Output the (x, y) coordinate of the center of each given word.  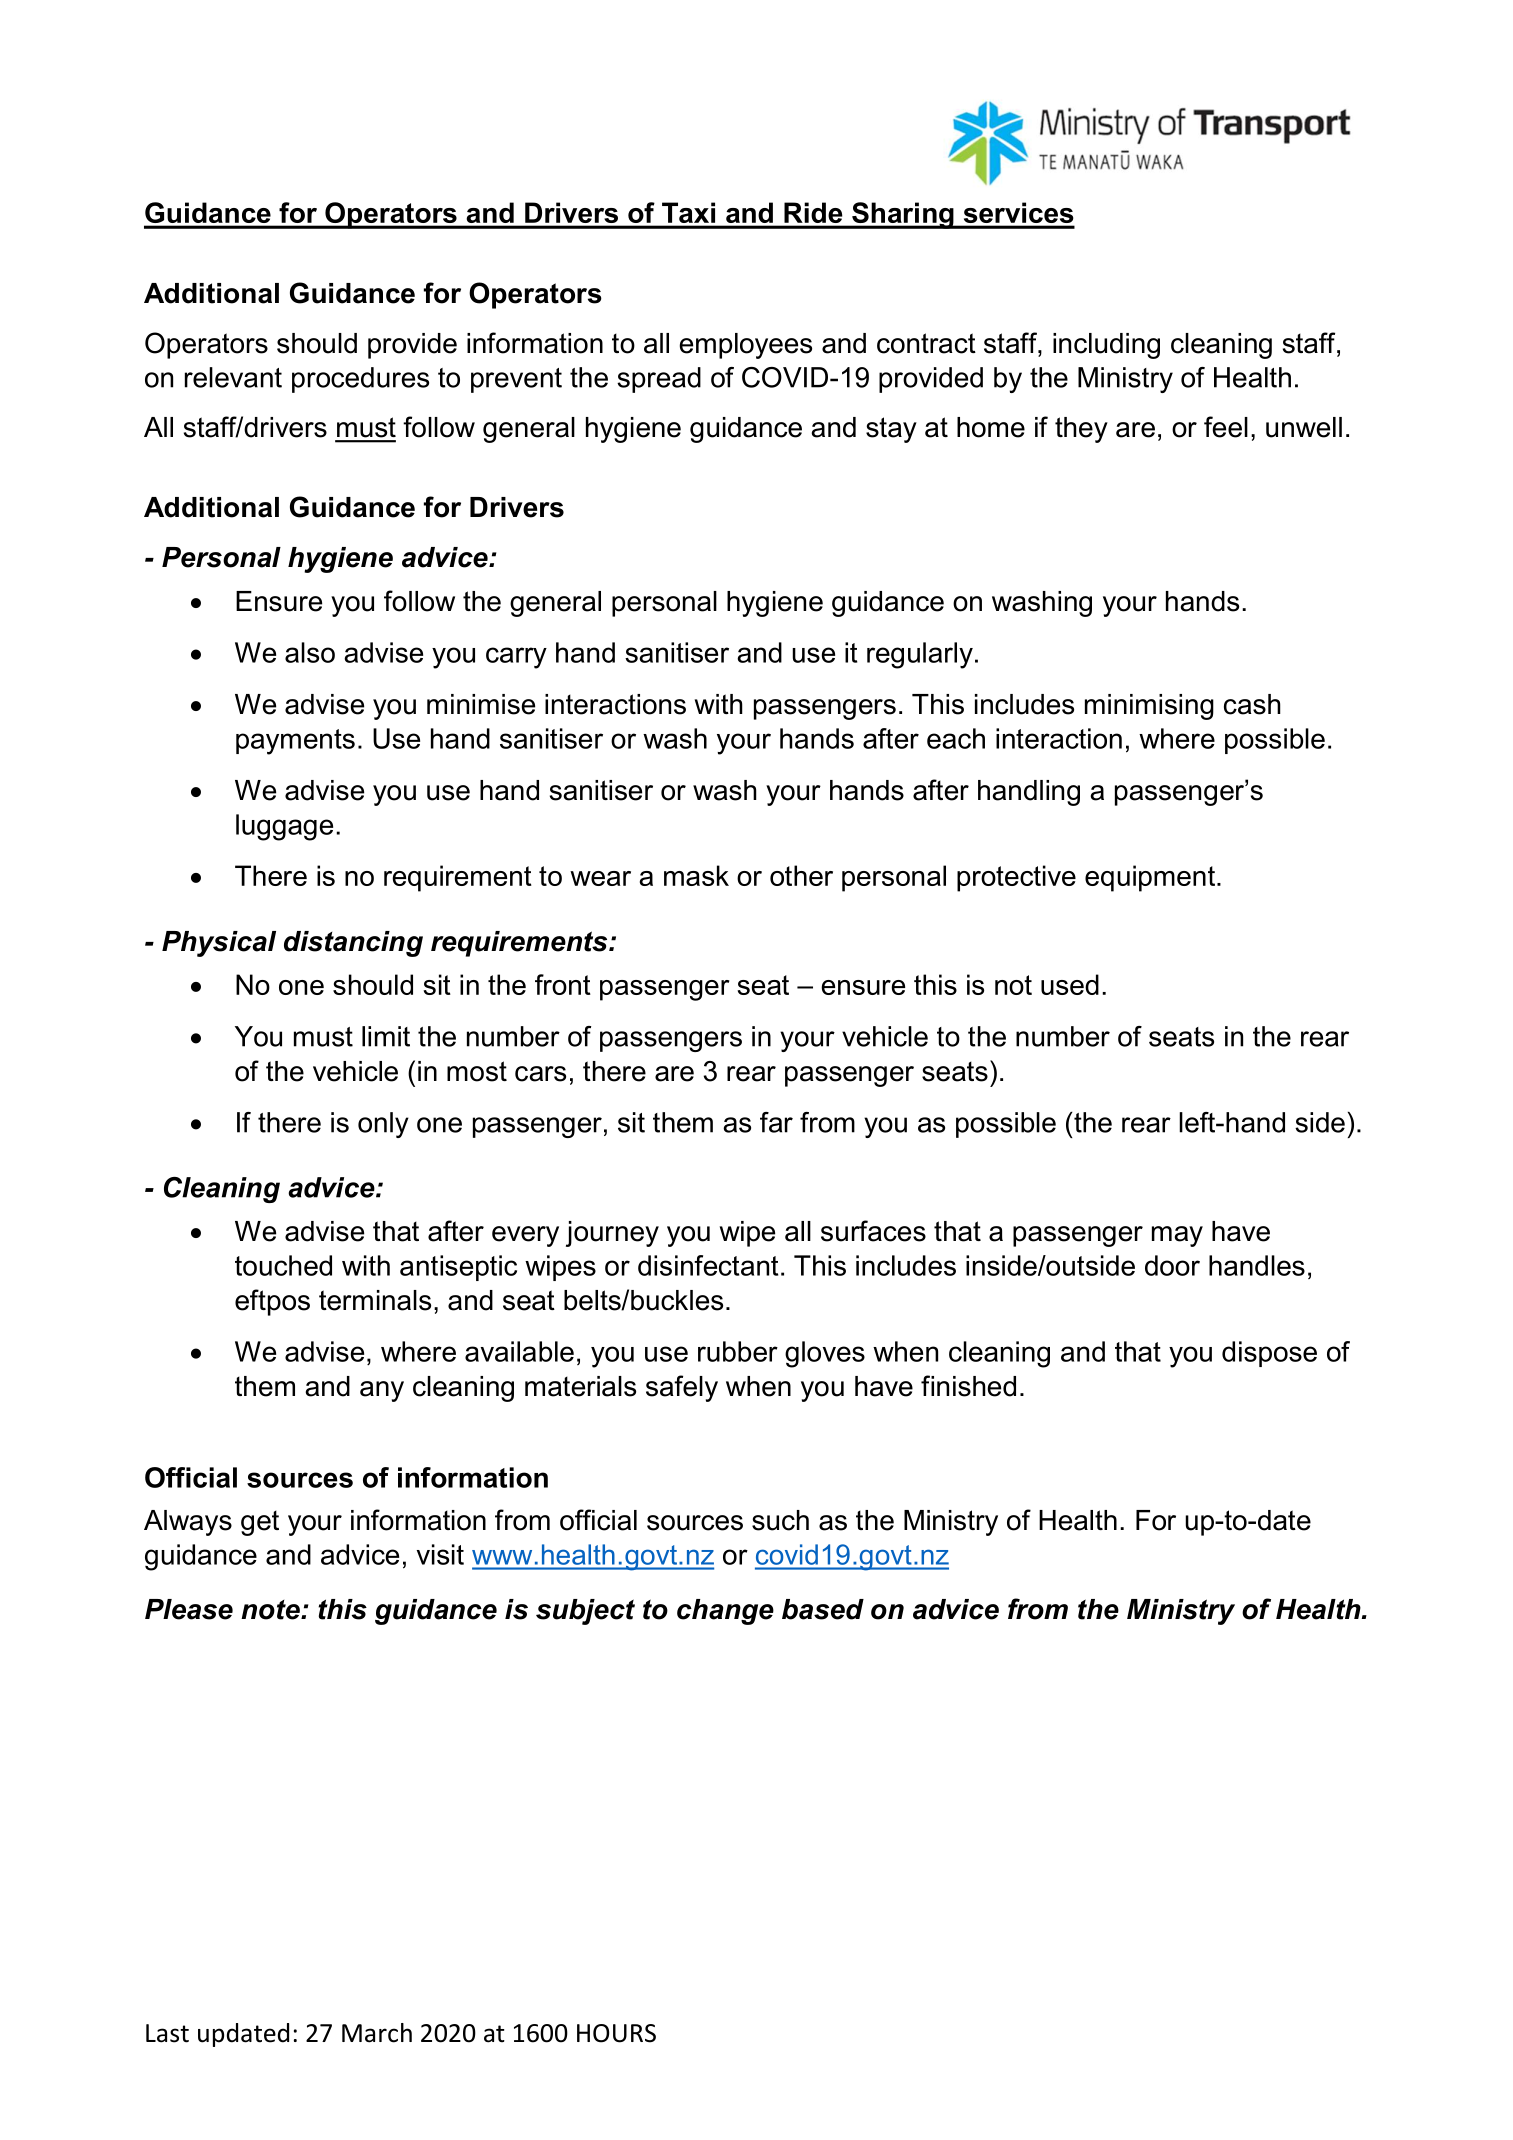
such (780, 1520)
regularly (920, 655)
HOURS (616, 2033)
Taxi (688, 212)
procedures (360, 380)
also (310, 652)
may (1177, 1236)
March (377, 2033)
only (383, 1125)
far (776, 1122)
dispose (1269, 1354)
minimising (1149, 707)
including (1106, 346)
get (260, 1523)
